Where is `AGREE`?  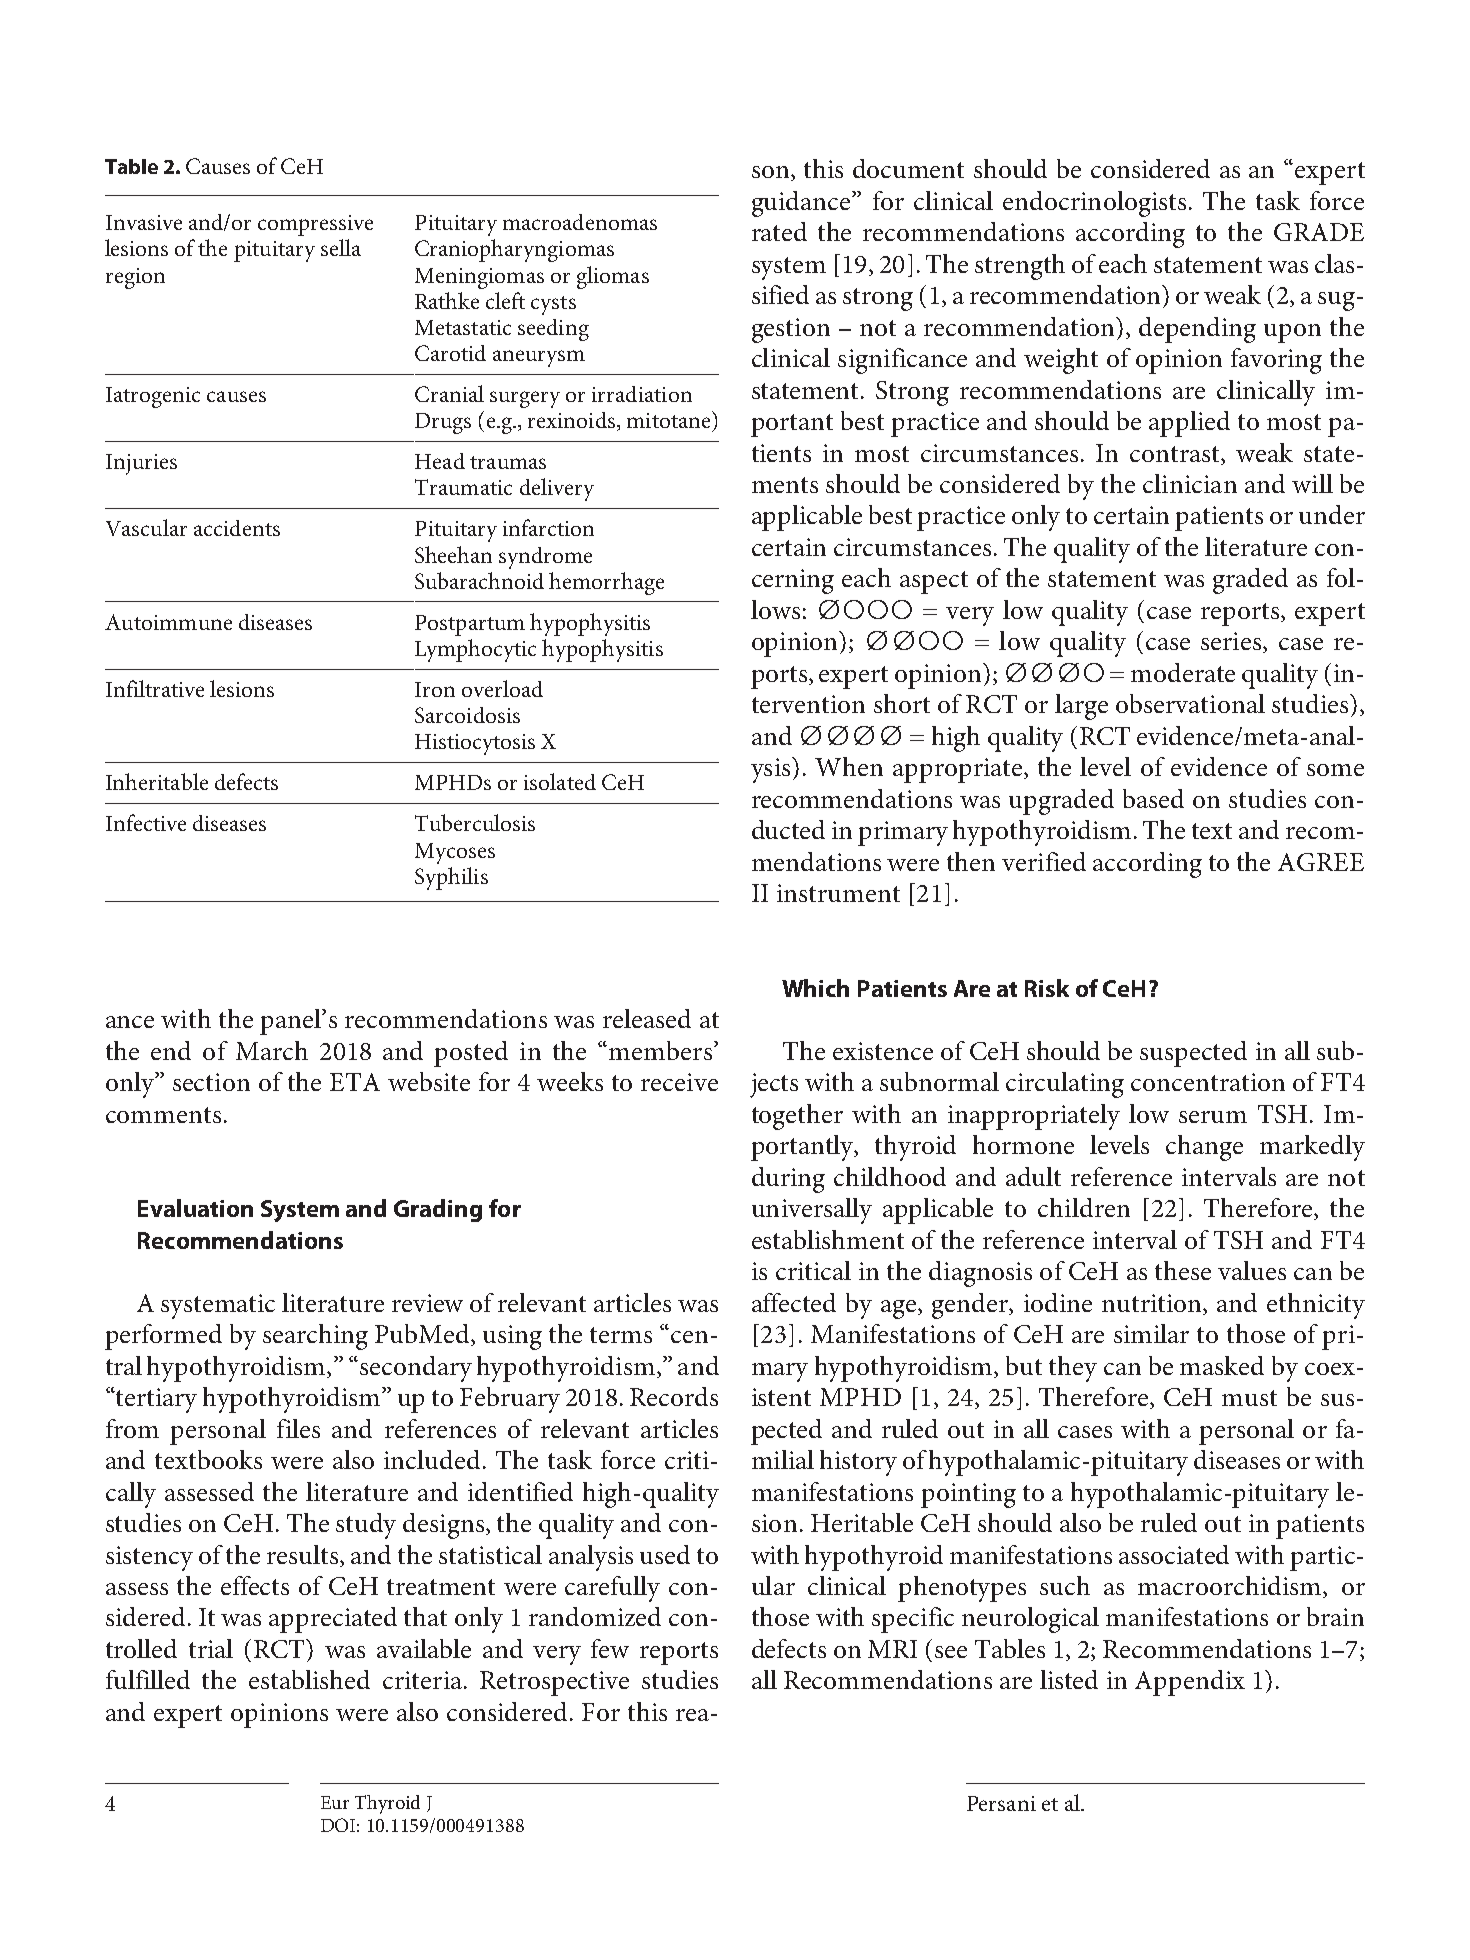 AGREE is located at coordinates (1321, 862).
